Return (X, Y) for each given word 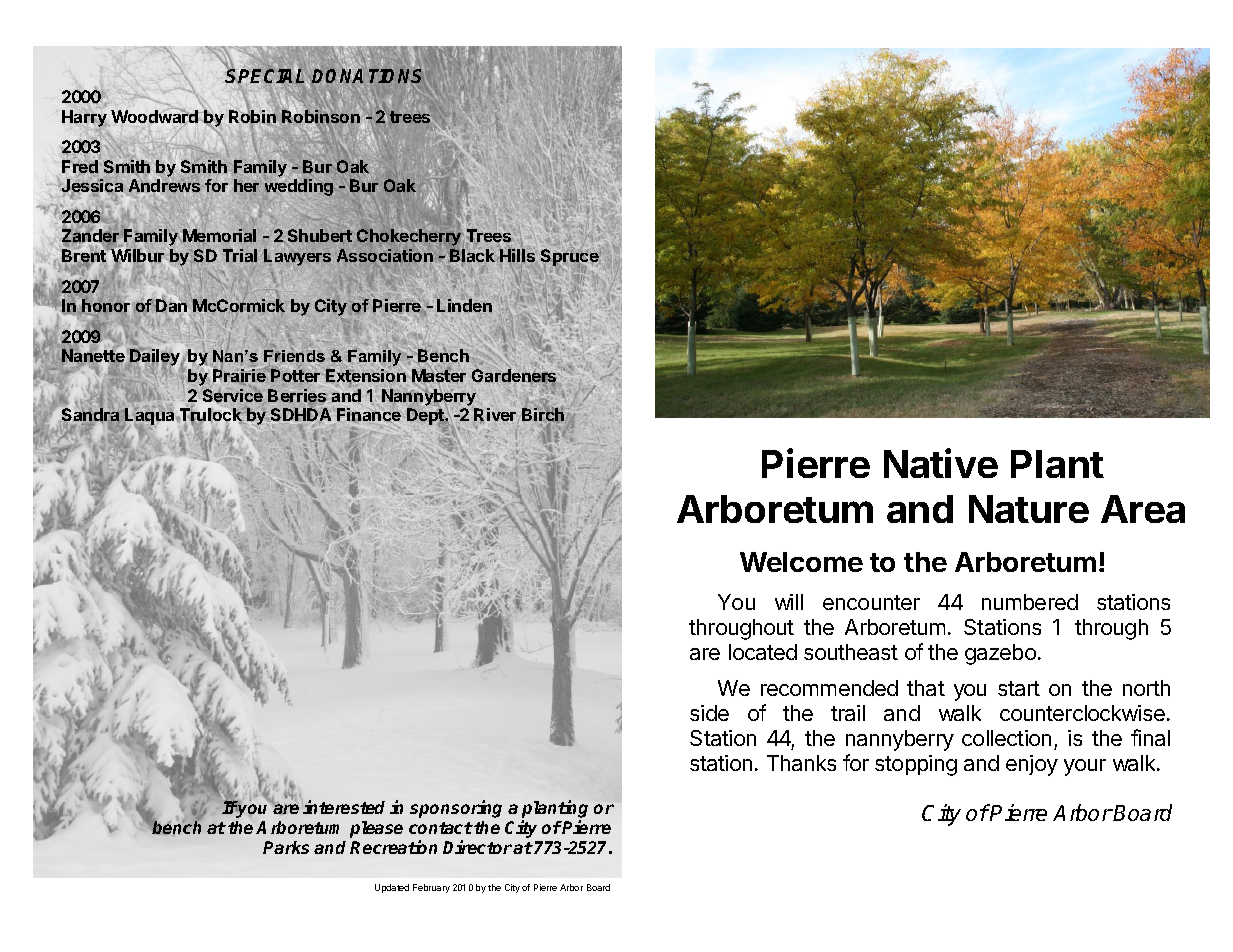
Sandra (90, 416)
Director (477, 847)
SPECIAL (267, 77)
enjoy (1032, 765)
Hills (517, 255)
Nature (1029, 509)
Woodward (155, 117)
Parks (286, 847)
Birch (543, 416)
